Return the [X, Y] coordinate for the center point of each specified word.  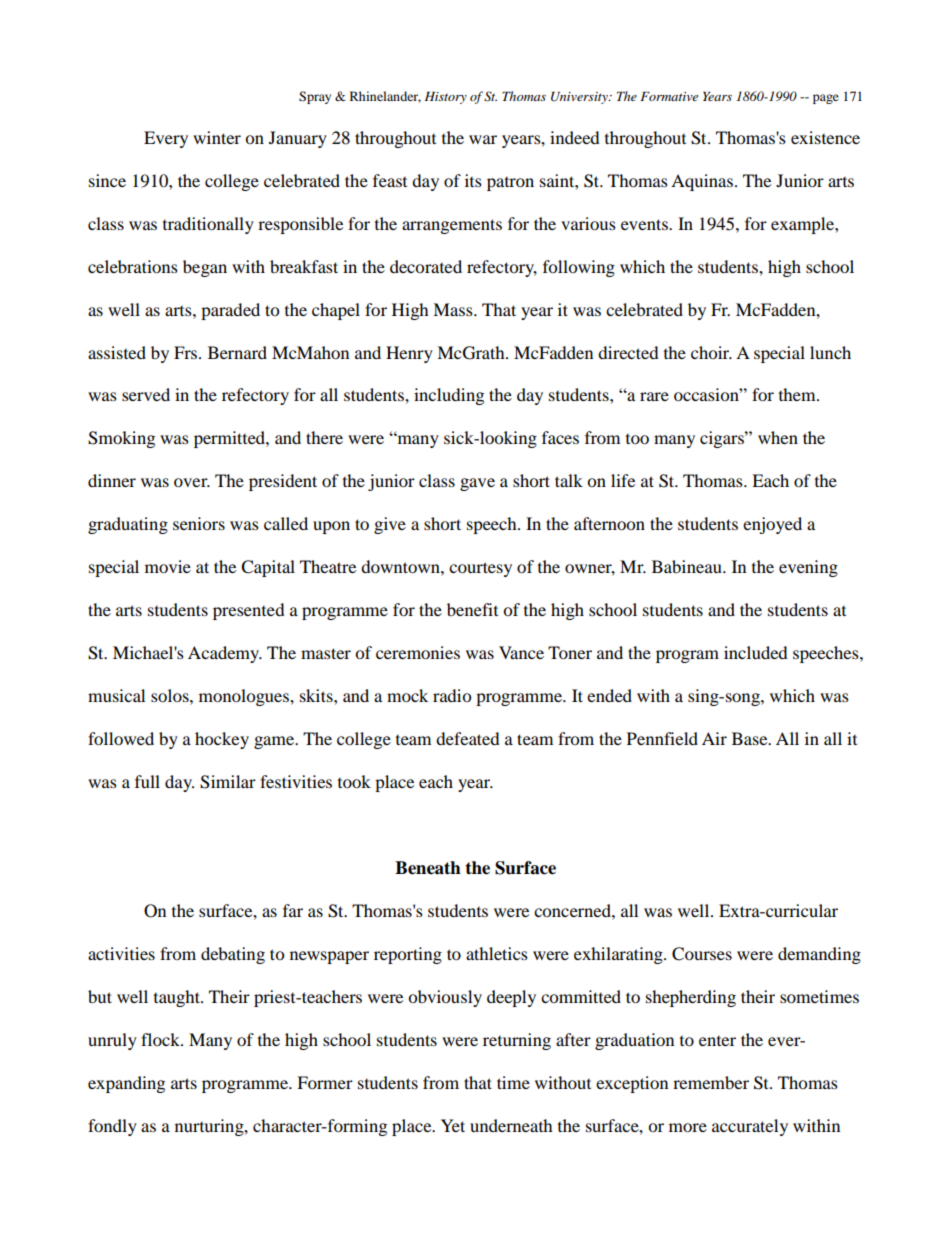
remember [711, 1082]
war [483, 139]
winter [217, 137]
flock [161, 1039]
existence [825, 137]
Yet [453, 1125]
